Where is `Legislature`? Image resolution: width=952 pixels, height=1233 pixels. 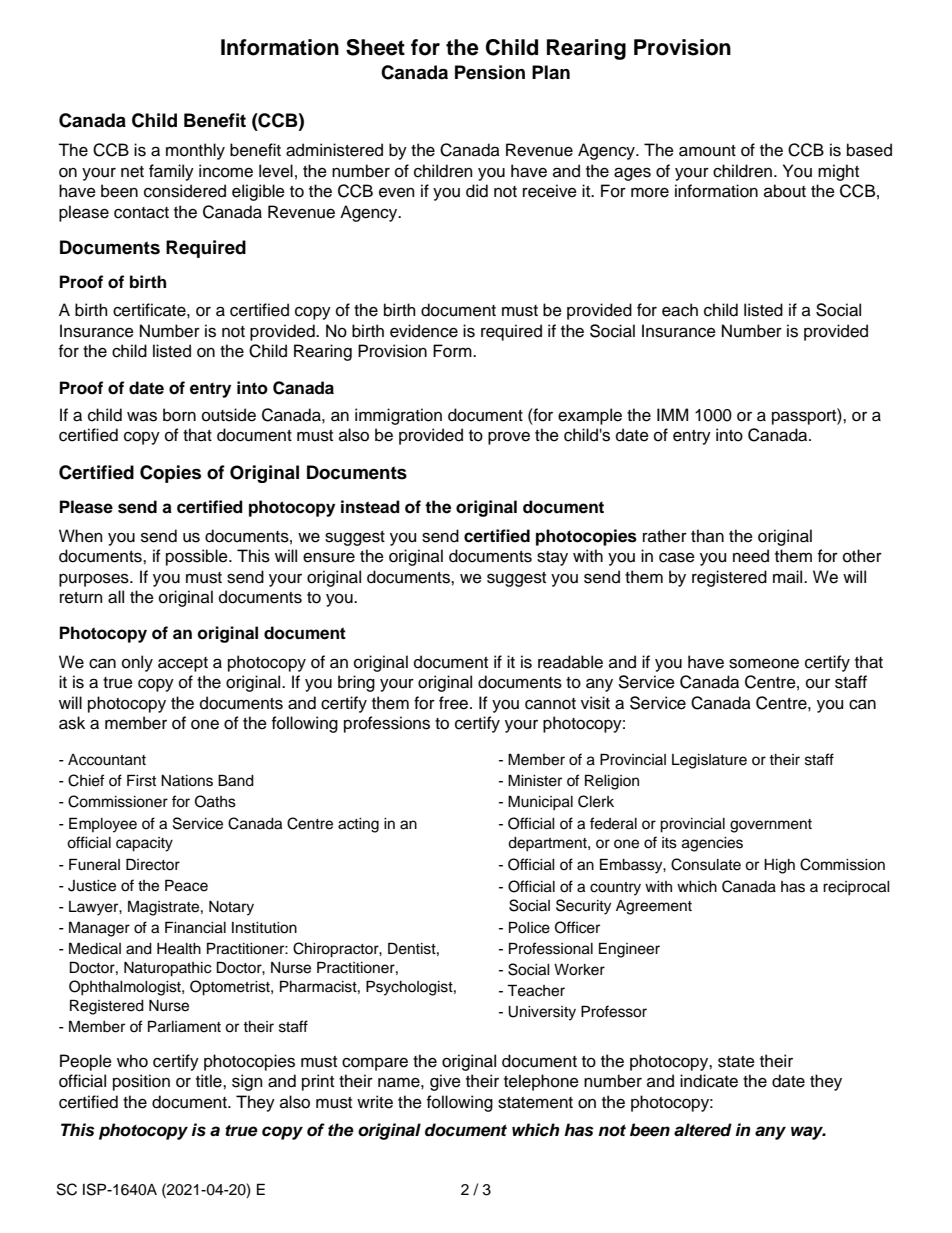
Legislature is located at coordinates (709, 761).
